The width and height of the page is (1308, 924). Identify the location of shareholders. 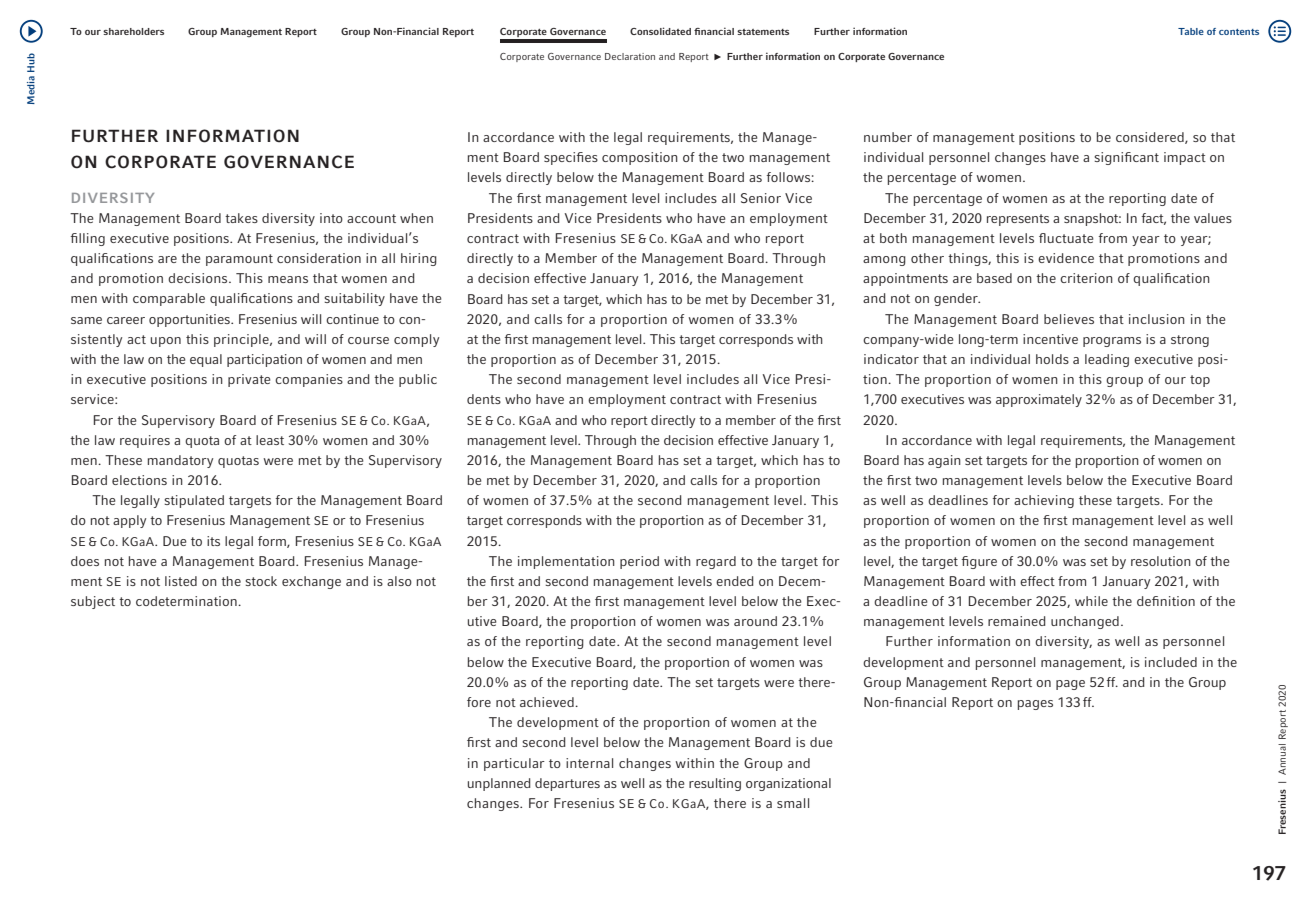
(133, 31).
